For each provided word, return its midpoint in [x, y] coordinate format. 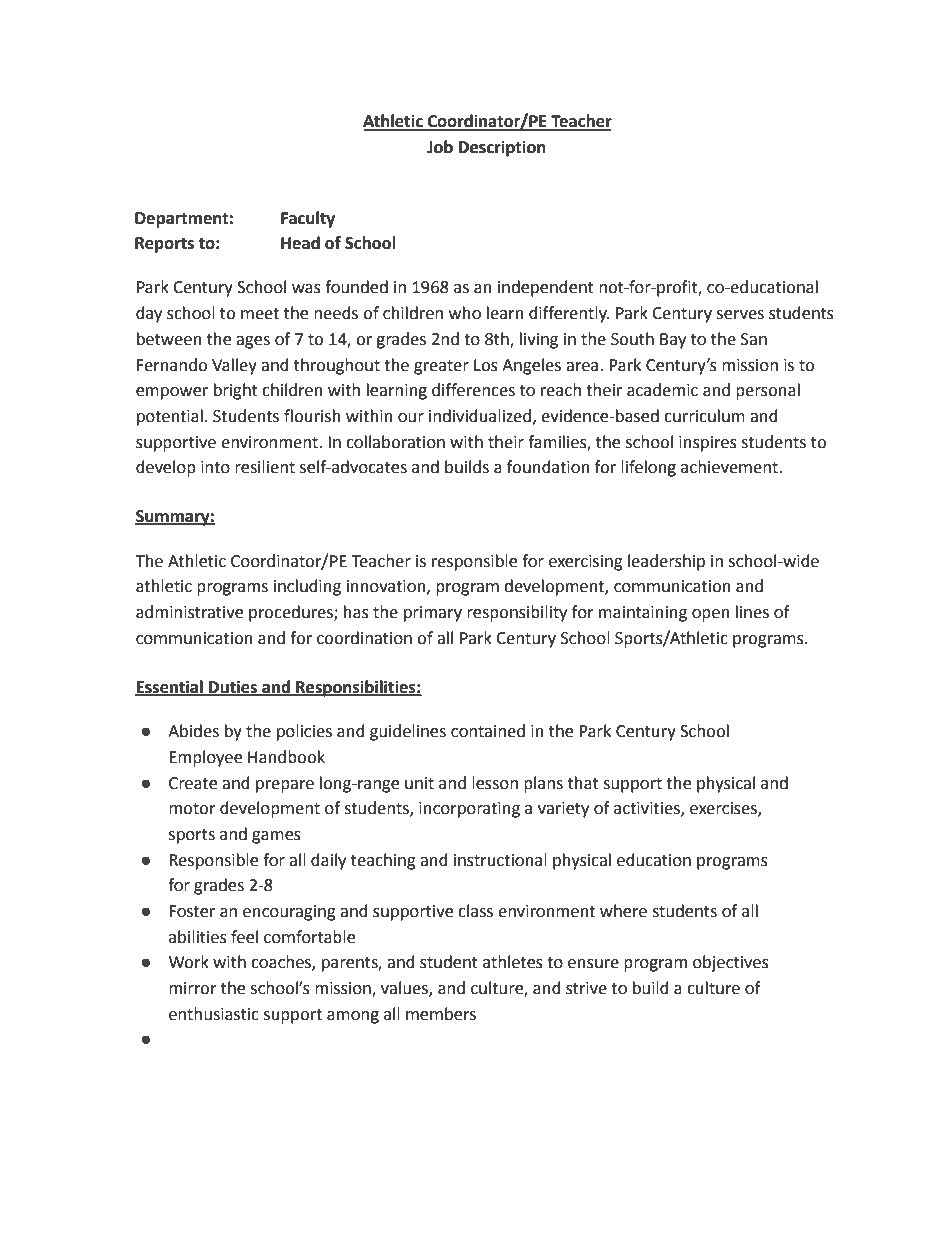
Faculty [308, 219]
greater [441, 367]
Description [502, 148]
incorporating [469, 810]
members [441, 1014]
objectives [731, 963]
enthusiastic [214, 1014]
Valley [234, 366]
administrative [189, 612]
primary [433, 614]
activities [648, 809]
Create [193, 783]
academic [662, 390]
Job [440, 147]
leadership [666, 562]
